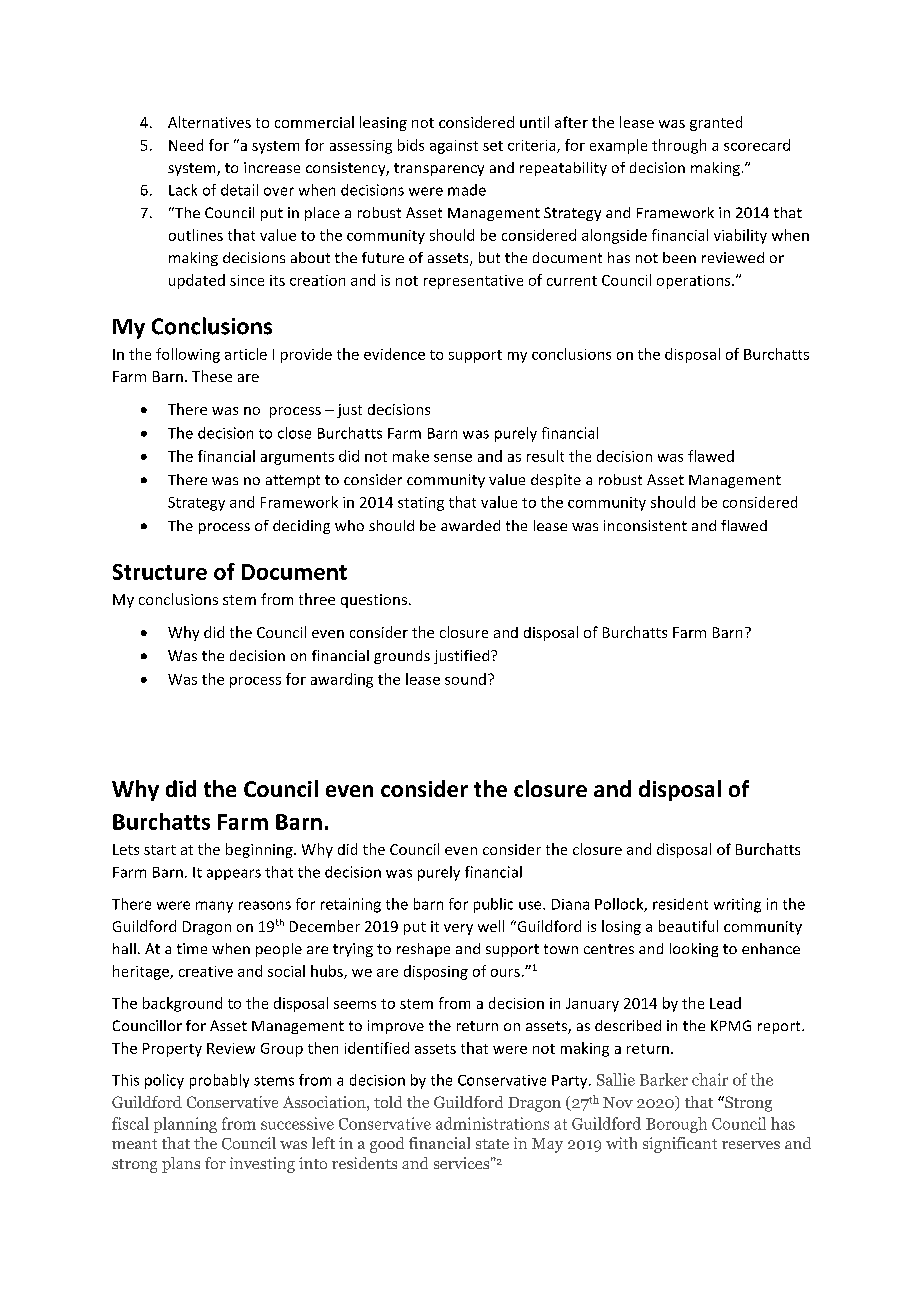 The width and height of the screenshot is (924, 1308). Describe the element at coordinates (186, 145) in the screenshot. I see `Need` at that location.
